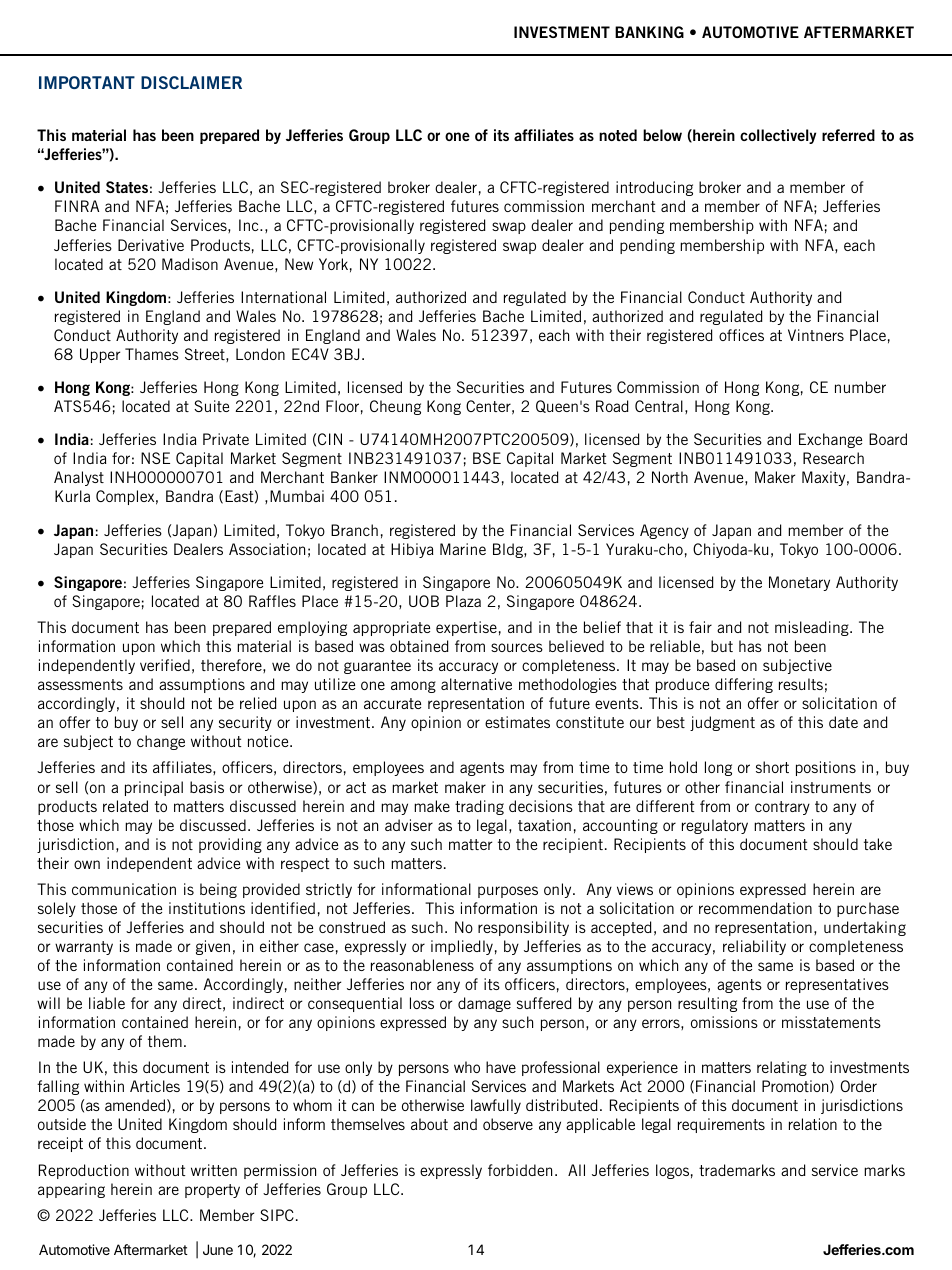 Image resolution: width=952 pixels, height=1270 pixels. What do you see at coordinates (778, 136) in the screenshot?
I see `collectively` at bounding box center [778, 136].
